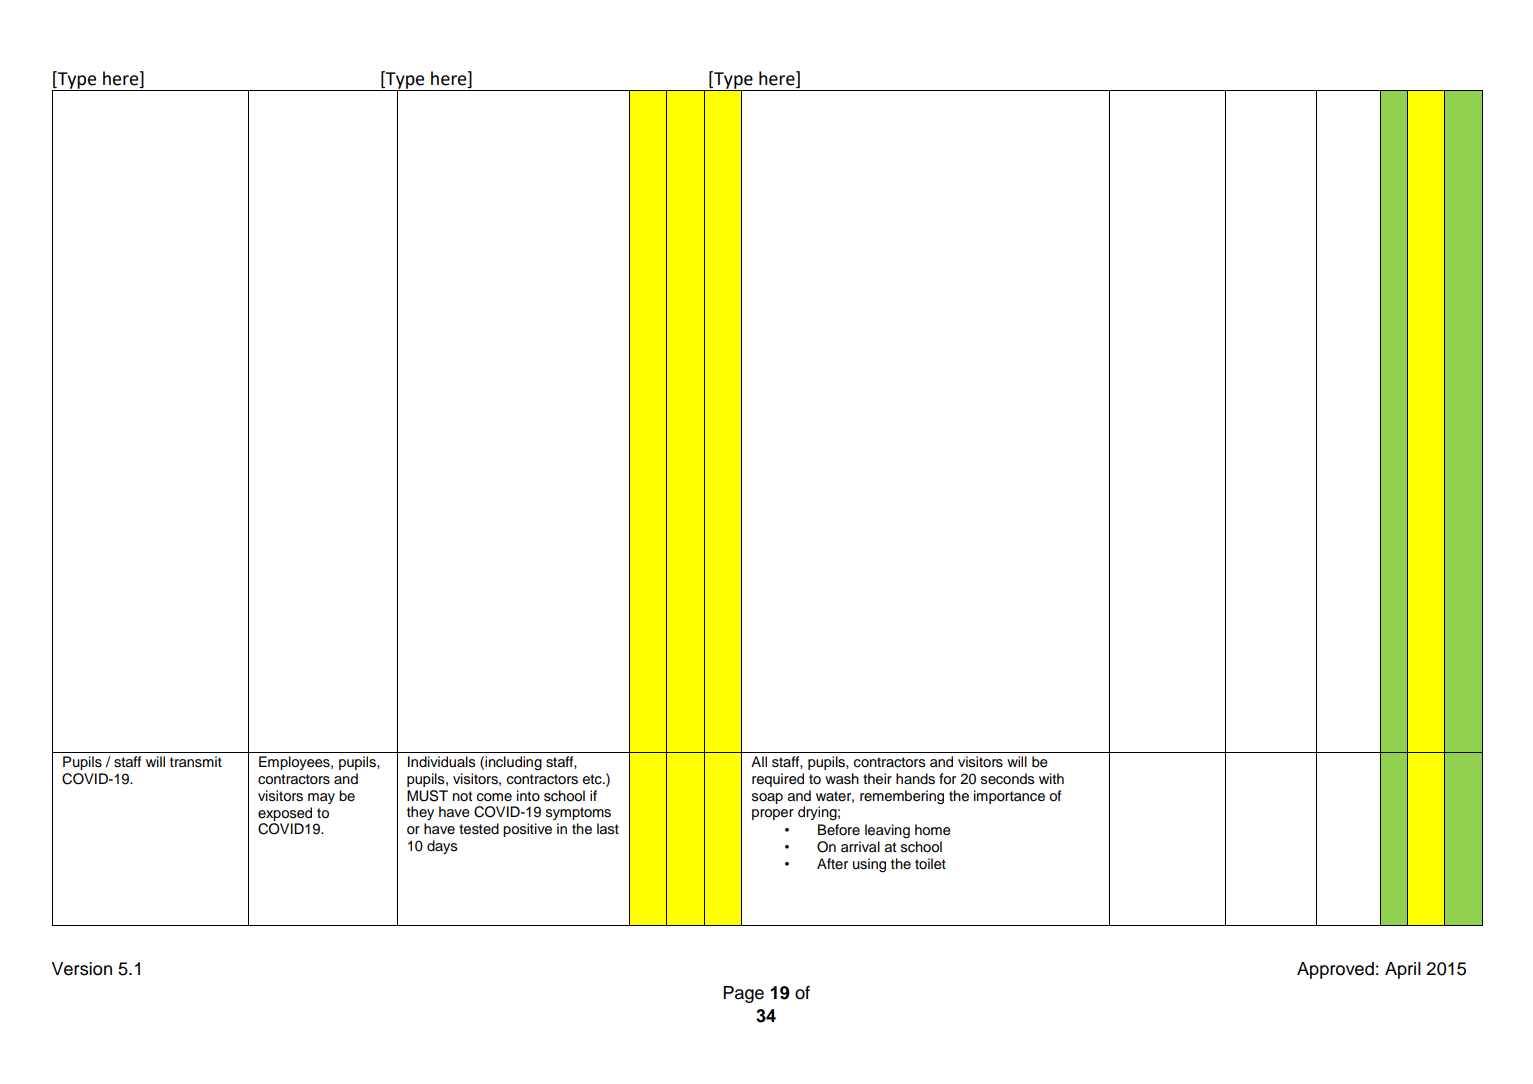 The image size is (1533, 1084). What do you see at coordinates (1051, 778) in the screenshot?
I see `with` at bounding box center [1051, 778].
